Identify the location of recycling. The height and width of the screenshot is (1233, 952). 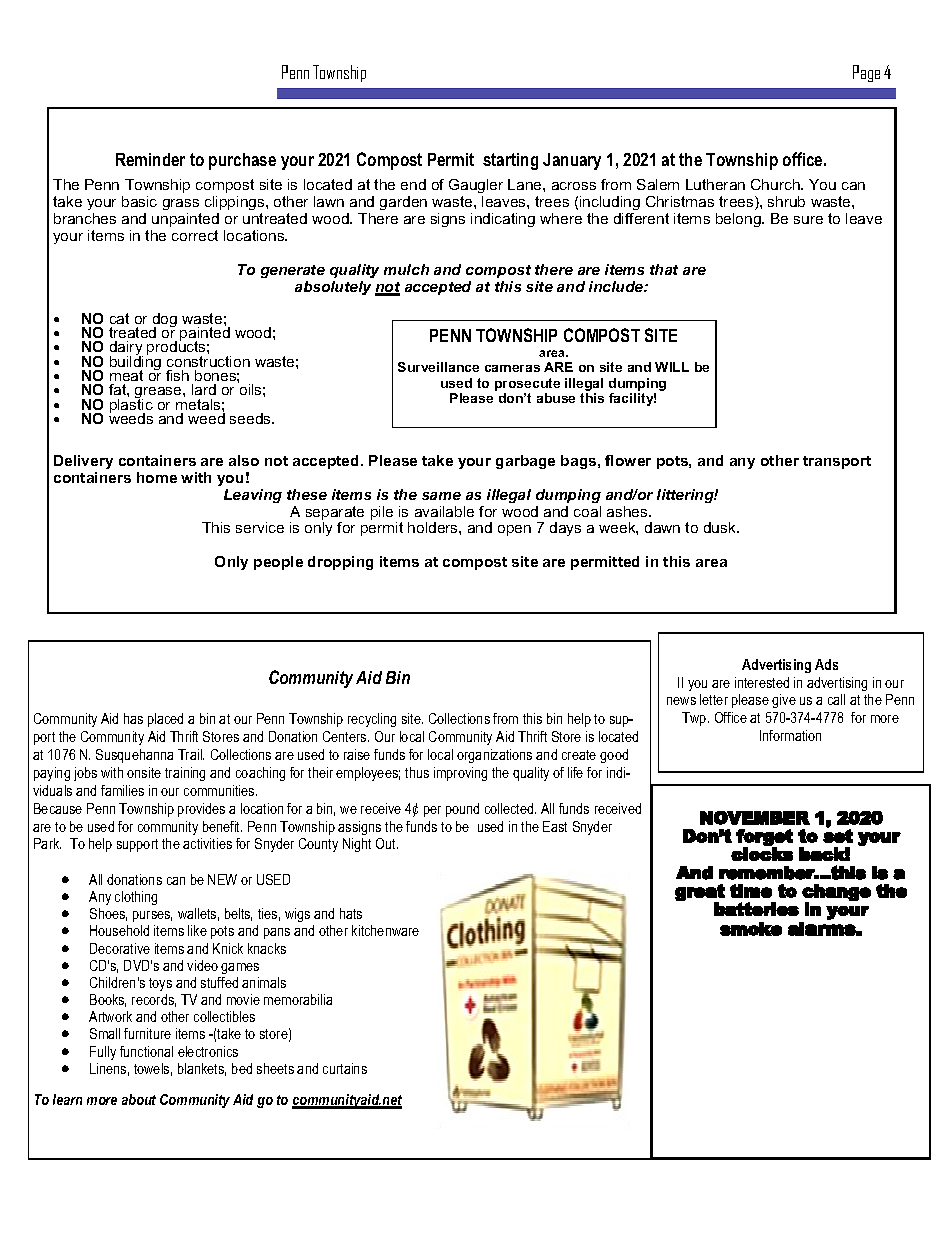
(372, 720).
